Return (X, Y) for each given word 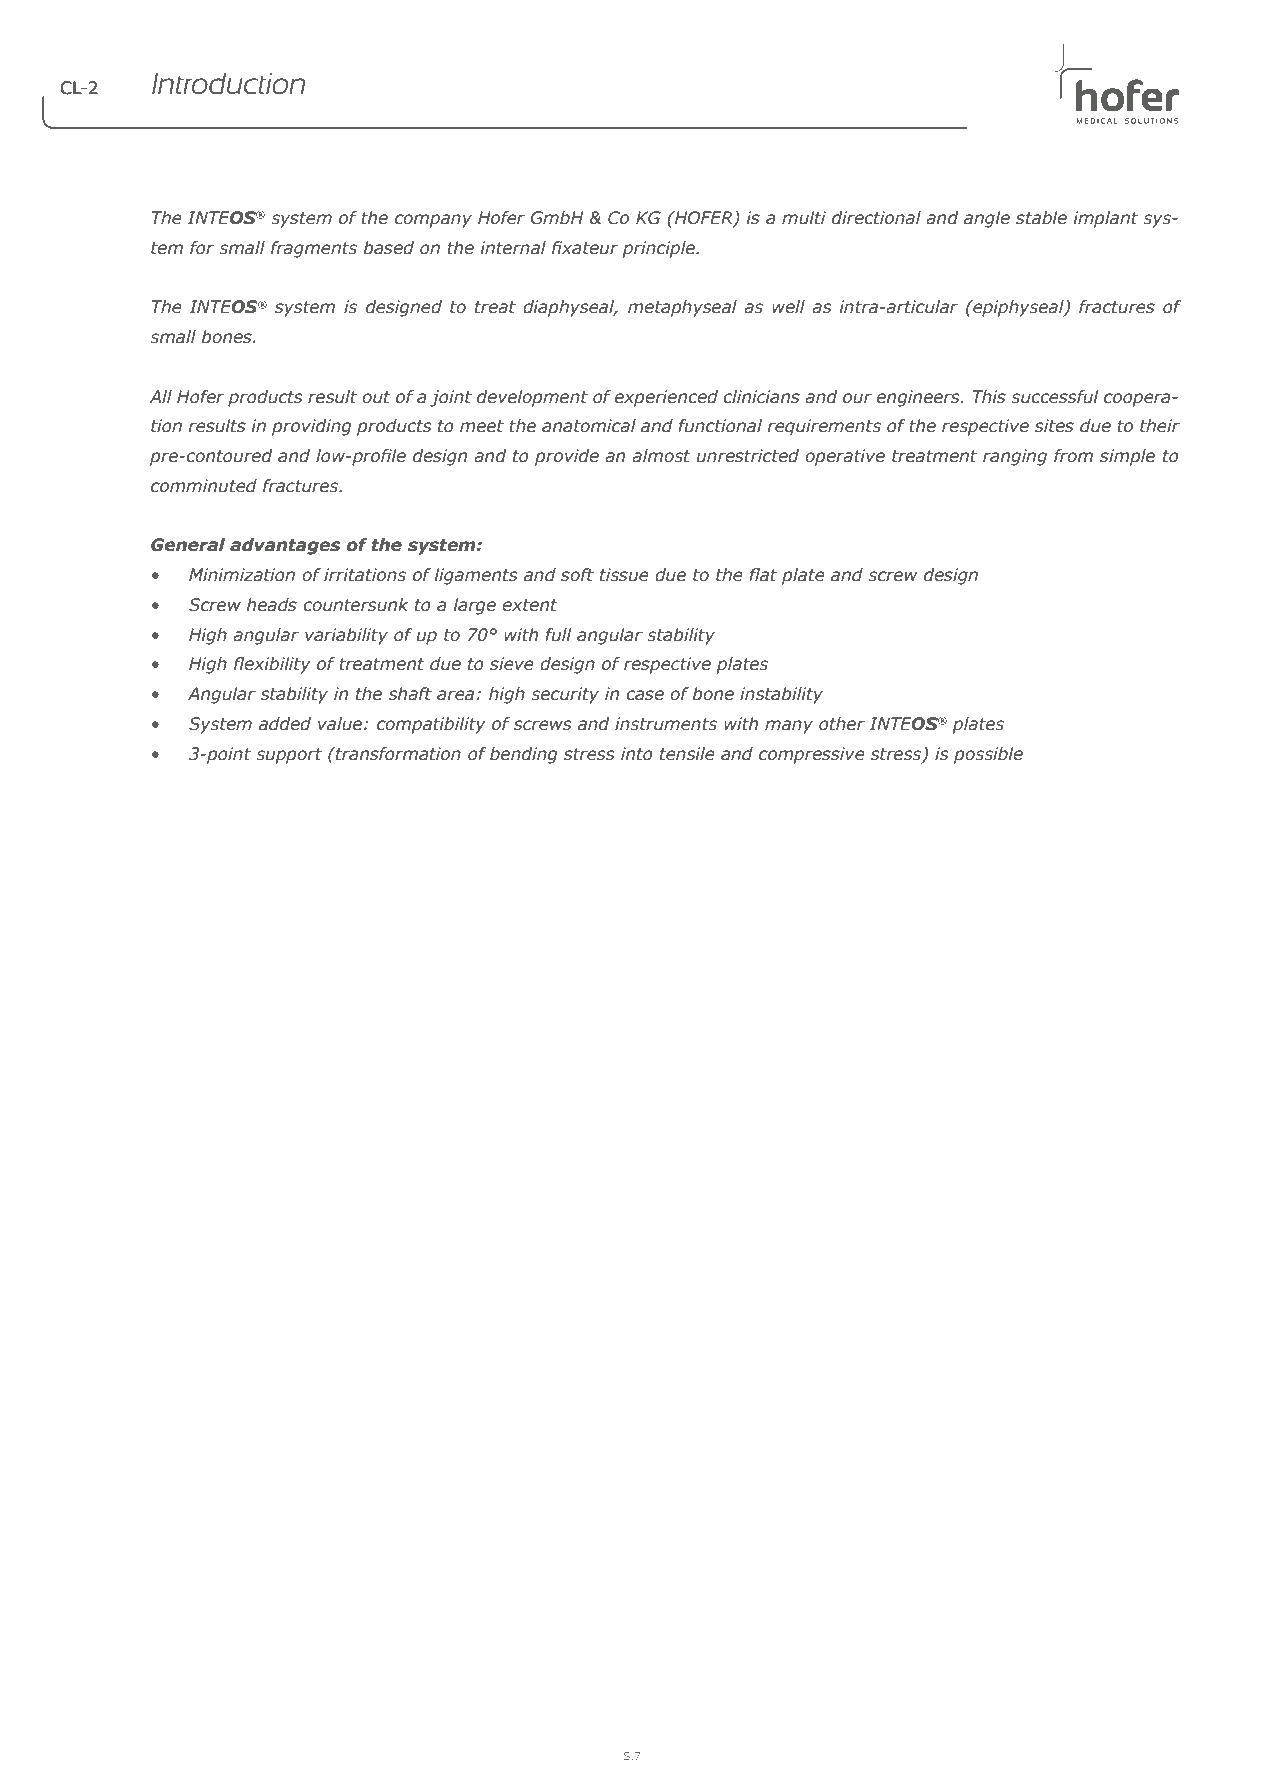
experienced (666, 398)
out (376, 397)
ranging (1015, 457)
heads (272, 605)
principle (660, 249)
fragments (314, 249)
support (289, 756)
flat (763, 575)
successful (1055, 397)
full (558, 635)
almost (661, 456)
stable (1041, 218)
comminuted (204, 486)
